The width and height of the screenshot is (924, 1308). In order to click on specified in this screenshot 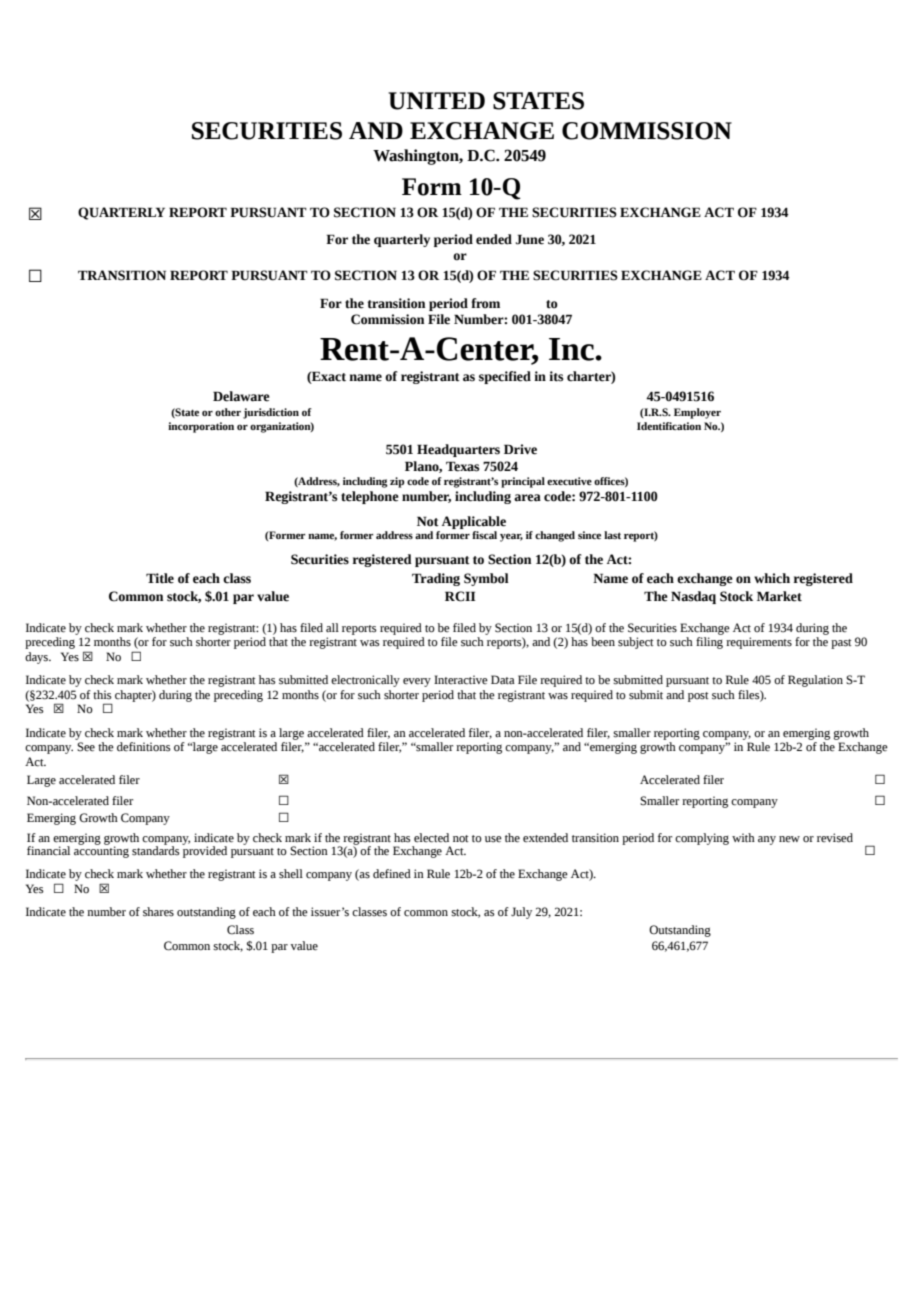, I will do `click(505, 377)`.
